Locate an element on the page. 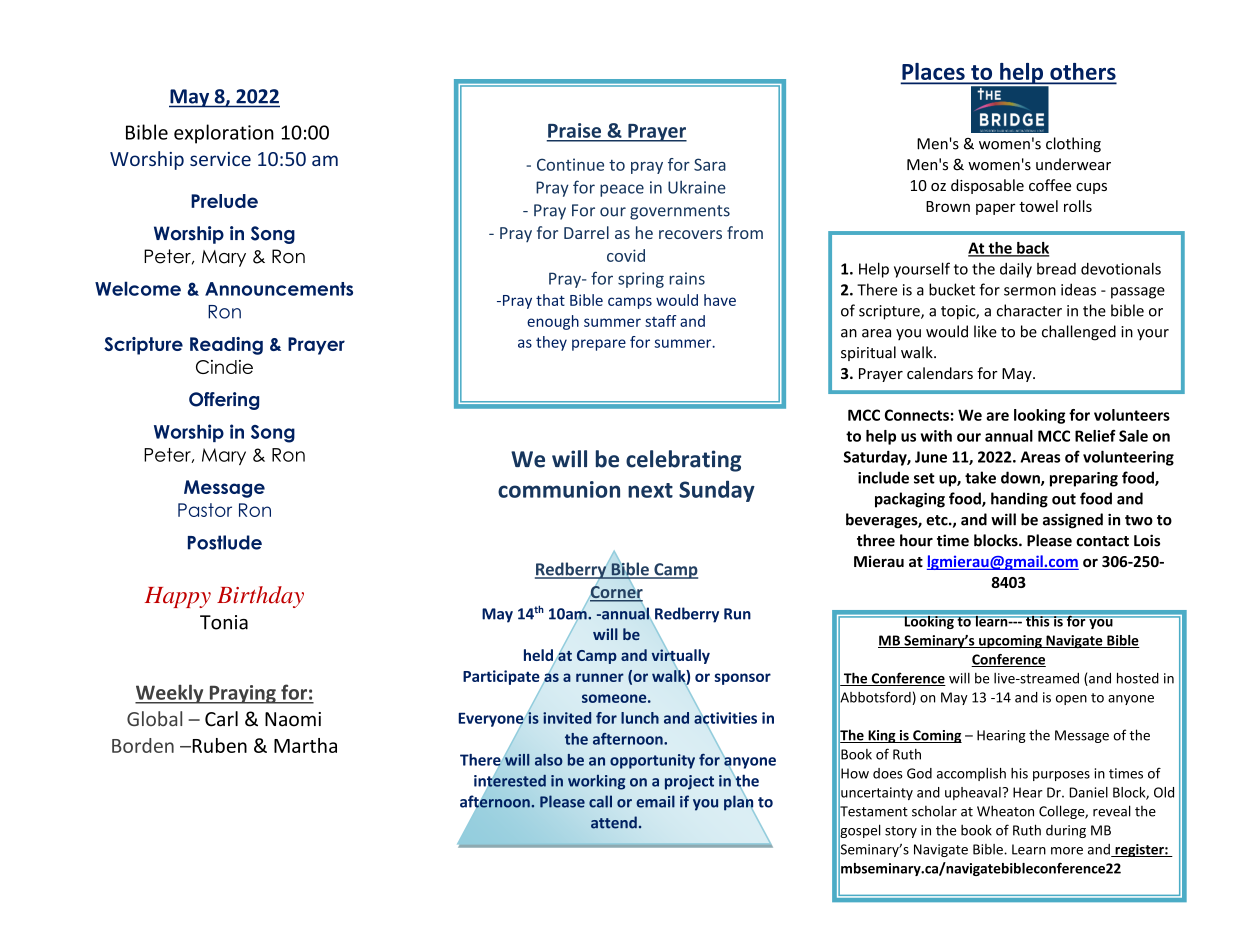 The height and width of the document is (952, 1233). character is located at coordinates (1029, 310).
